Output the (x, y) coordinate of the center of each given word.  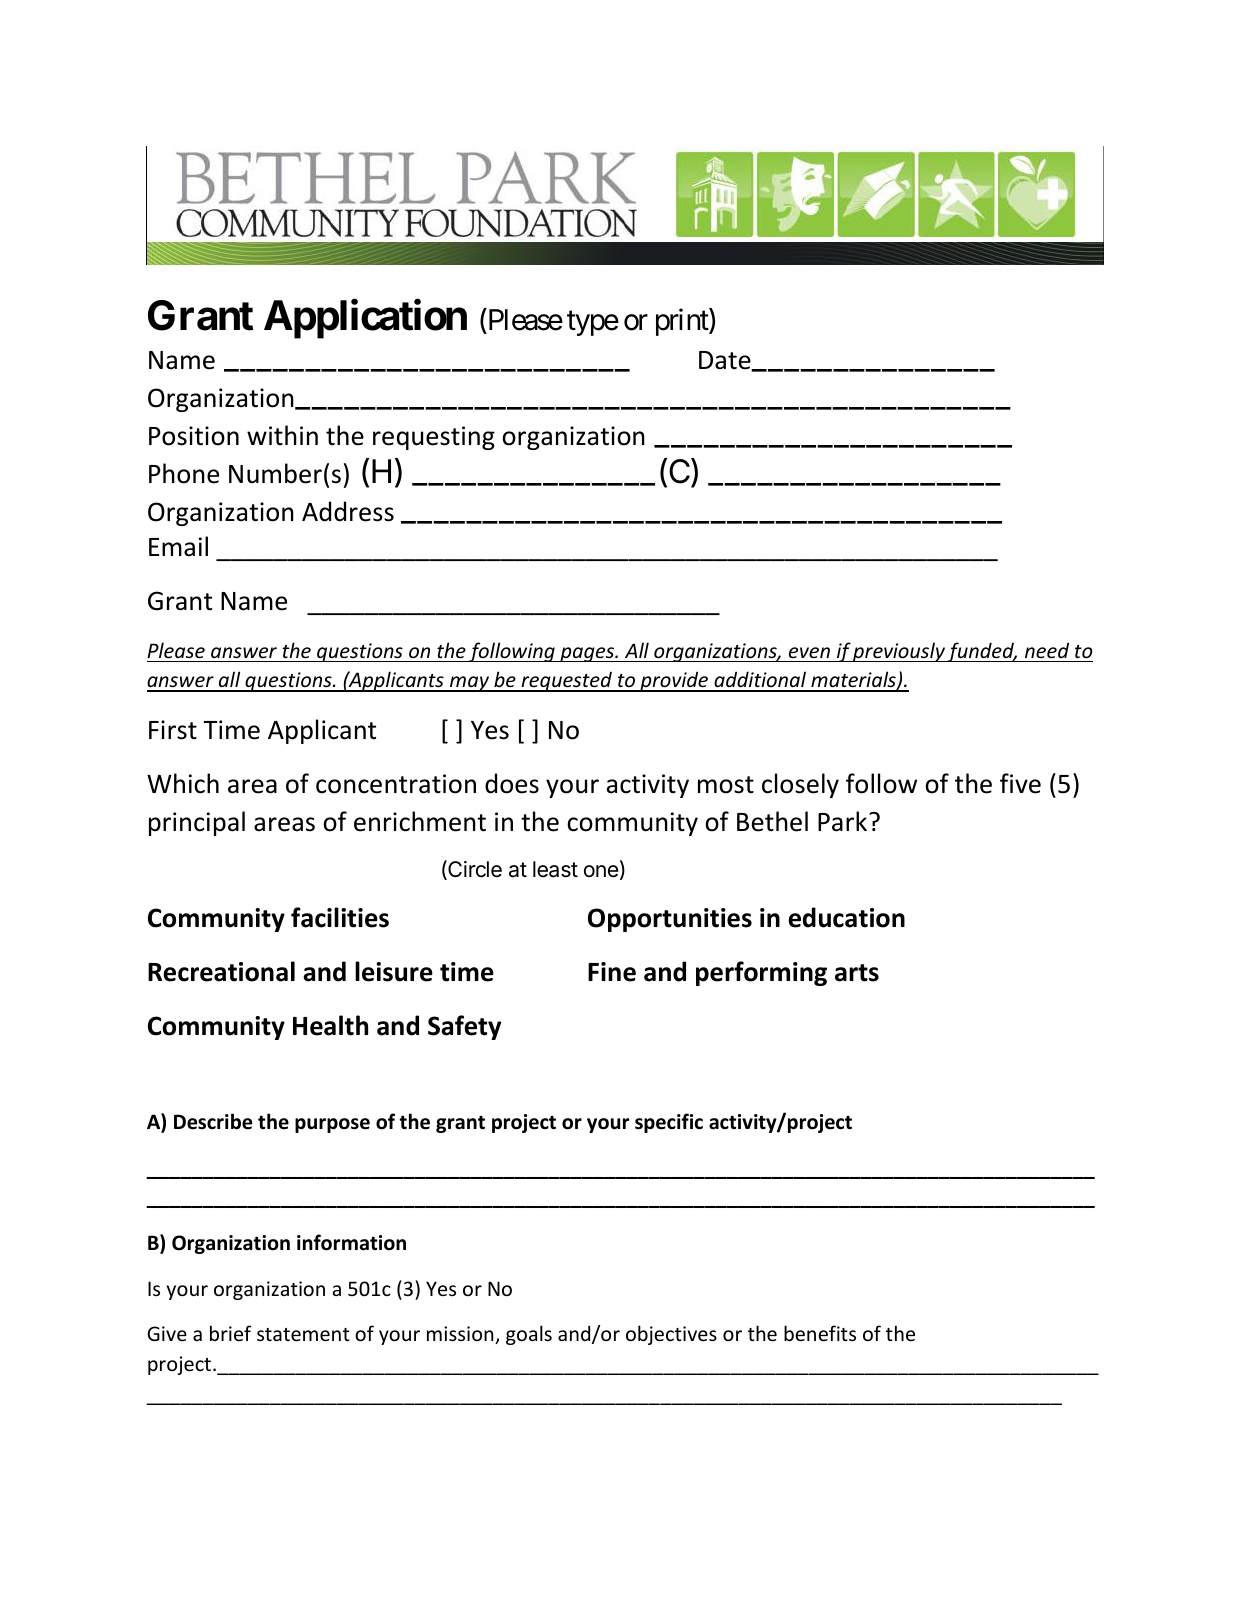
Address (348, 511)
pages (587, 654)
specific (669, 1123)
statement (303, 1334)
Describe (213, 1121)
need (1047, 650)
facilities (340, 917)
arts (857, 973)
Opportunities (670, 920)
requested (567, 682)
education (846, 917)
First (173, 730)
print (683, 322)
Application (365, 319)
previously (899, 652)
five (1020, 783)
